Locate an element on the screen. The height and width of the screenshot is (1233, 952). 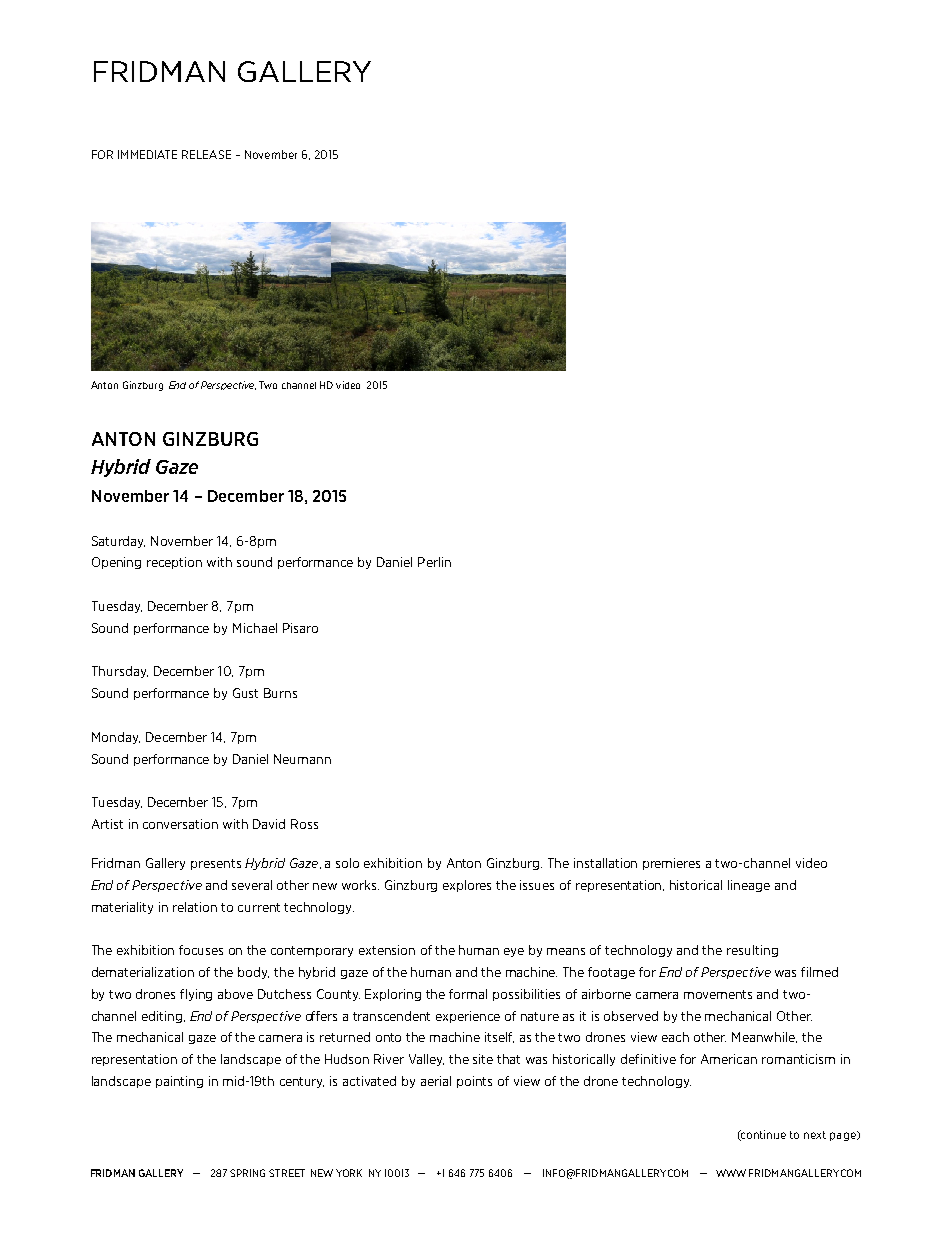
lineage is located at coordinates (749, 886).
